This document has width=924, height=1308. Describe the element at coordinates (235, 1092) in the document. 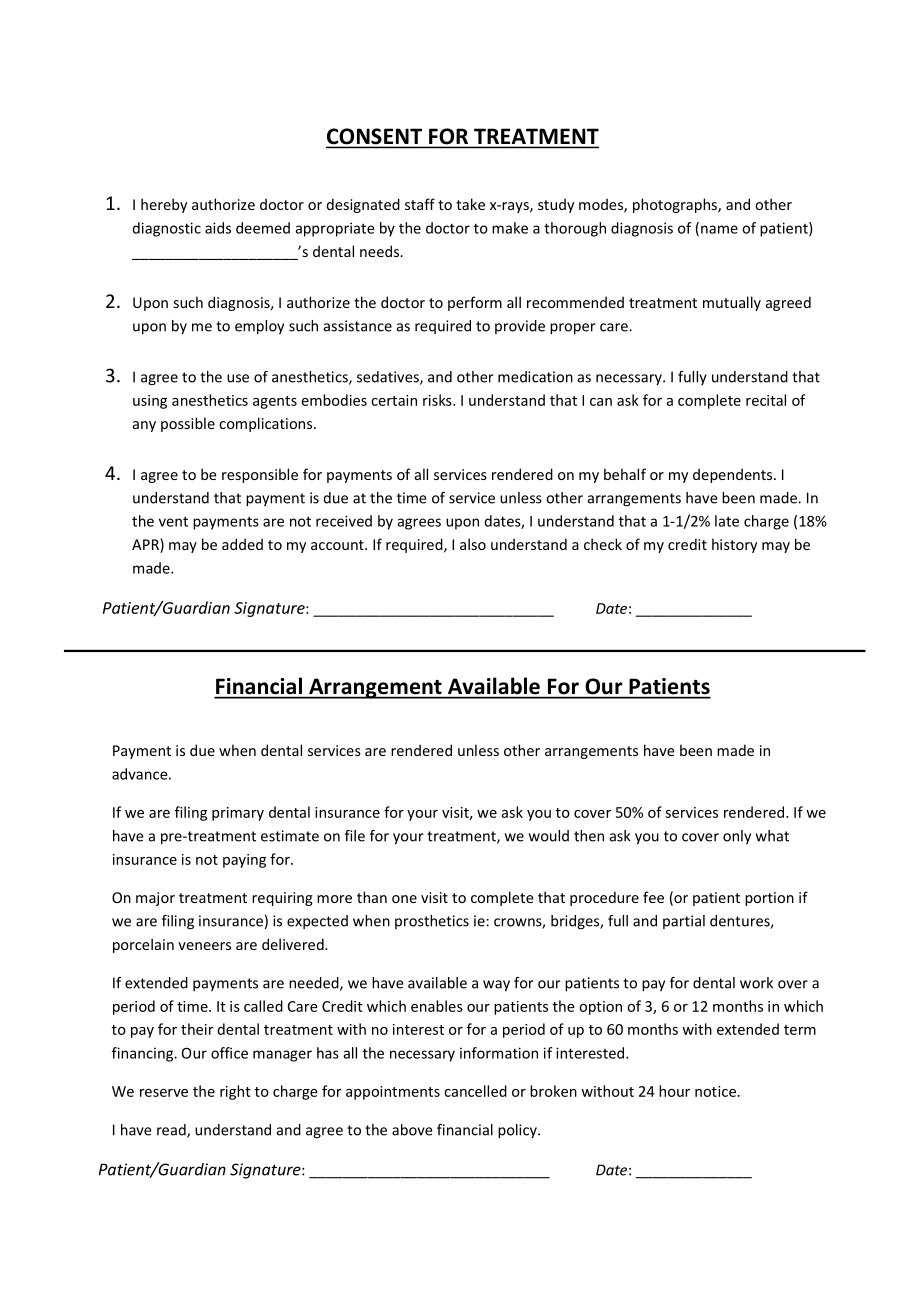

I see `right` at that location.
